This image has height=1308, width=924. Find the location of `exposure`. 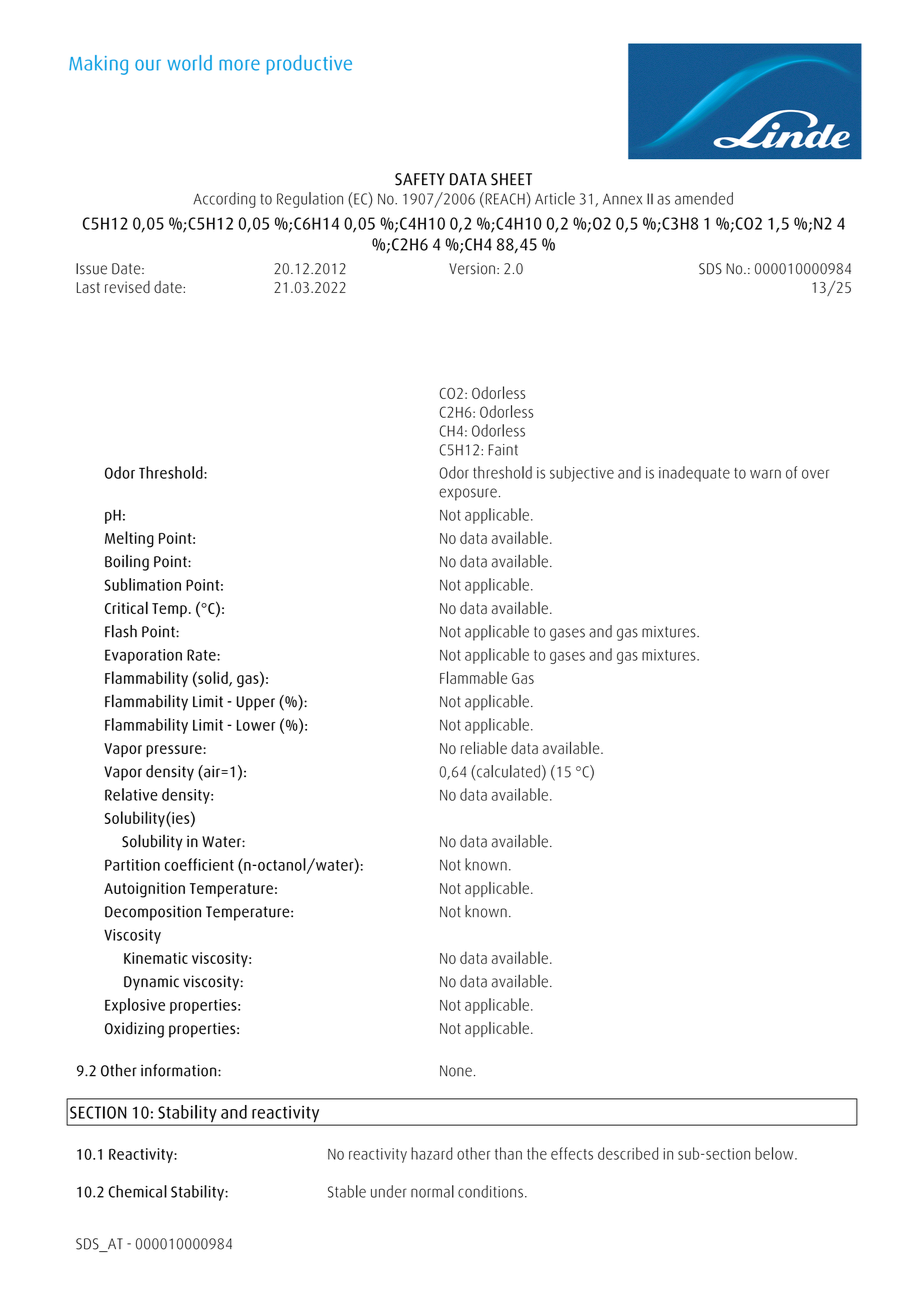

exposure is located at coordinates (468, 494).
